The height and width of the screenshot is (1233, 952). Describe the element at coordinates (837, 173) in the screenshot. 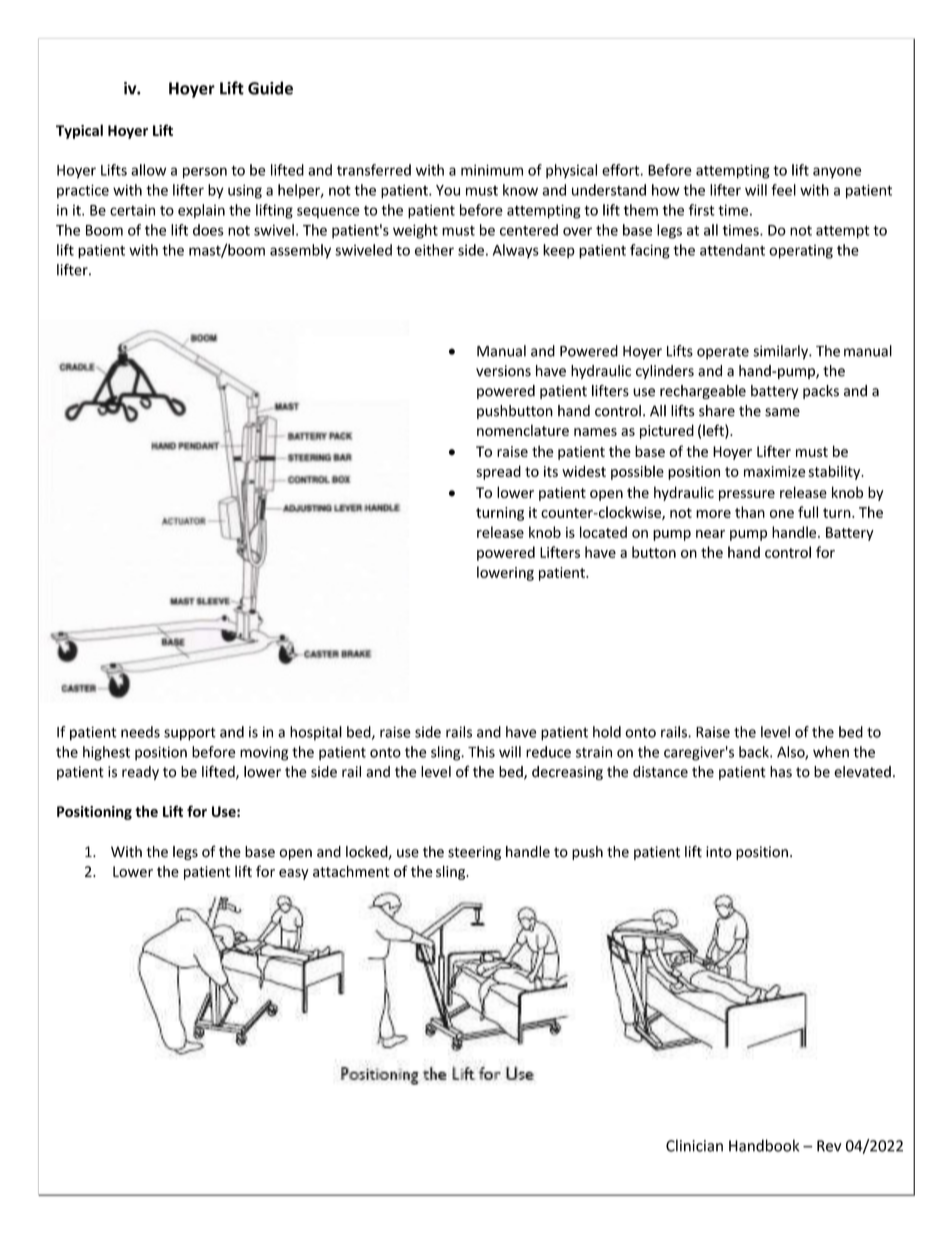

I see `anyone` at that location.
